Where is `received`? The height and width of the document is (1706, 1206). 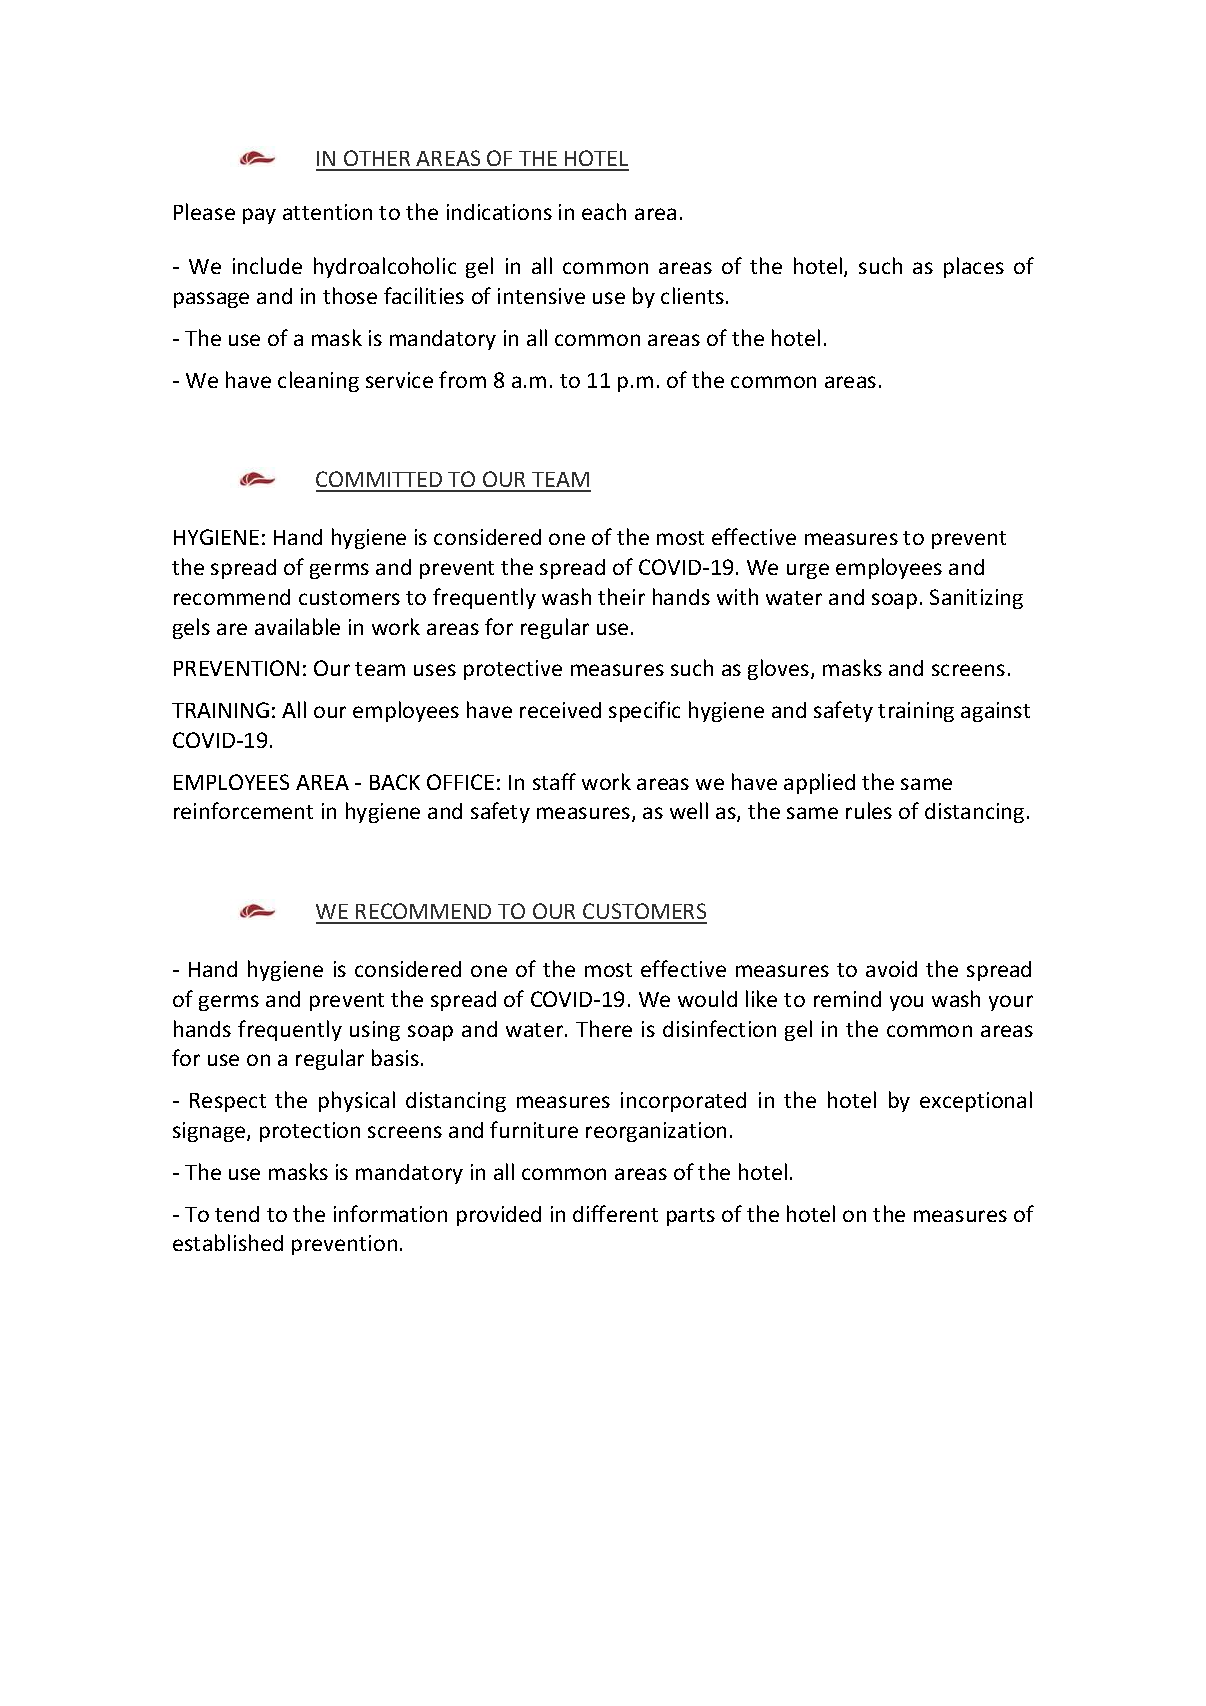
received is located at coordinates (560, 710).
